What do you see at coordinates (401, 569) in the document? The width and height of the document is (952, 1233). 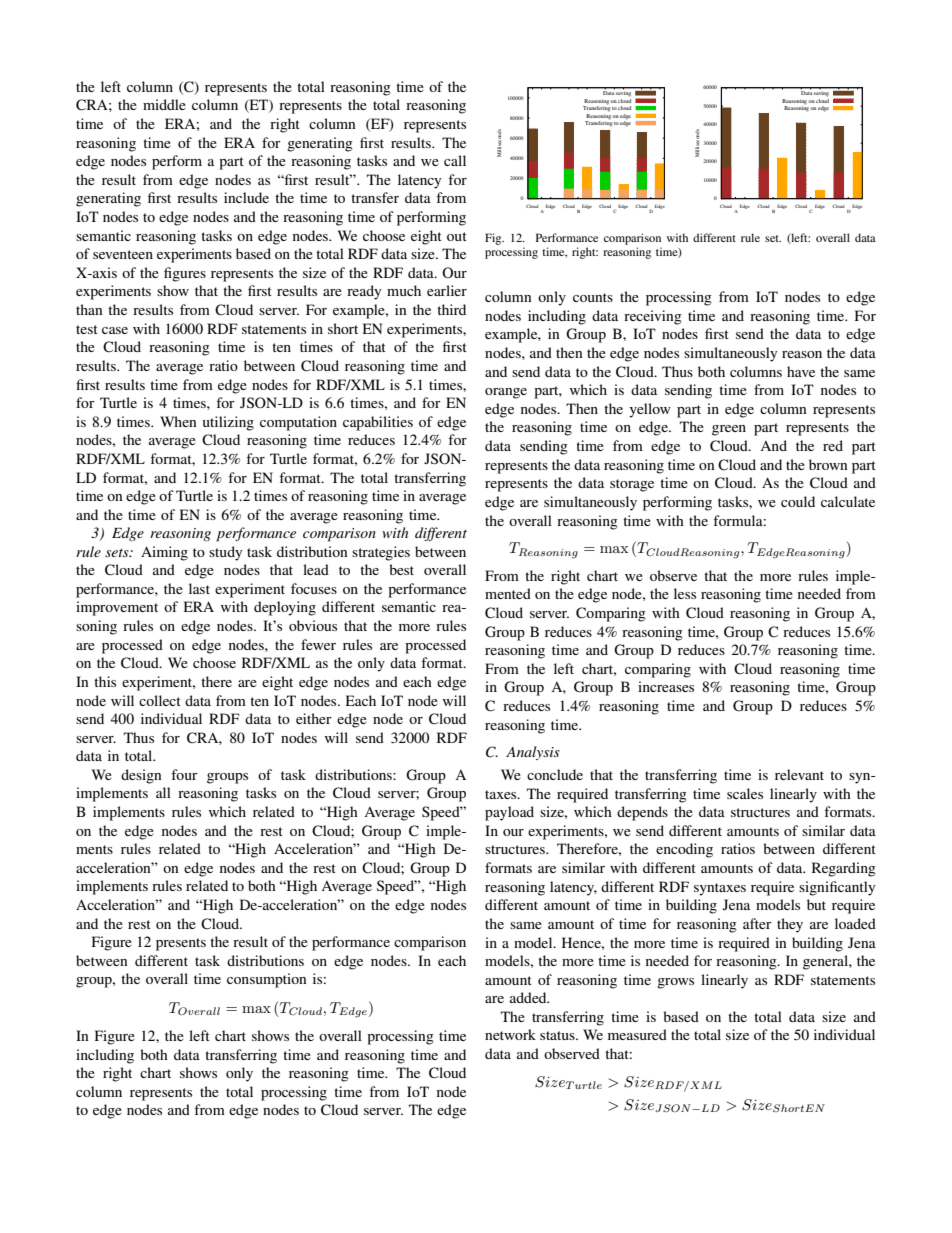 I see `best` at bounding box center [401, 569].
